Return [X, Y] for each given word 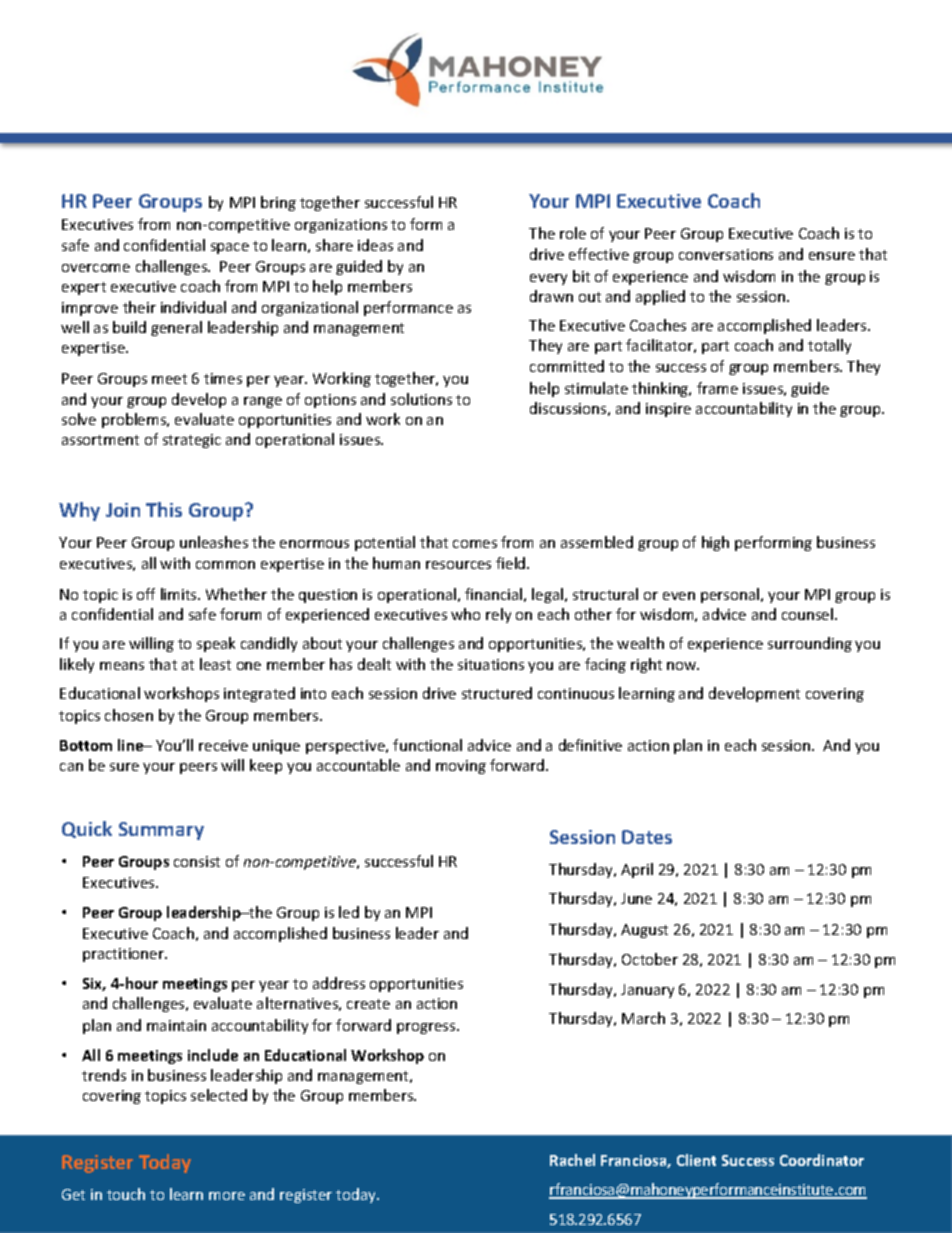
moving [461, 767]
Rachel [572, 1160]
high [715, 543]
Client [696, 1160]
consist [197, 861]
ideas [375, 245]
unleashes [214, 542]
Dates [647, 837]
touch [126, 1194]
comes [475, 544]
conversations [726, 254]
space [230, 248]
